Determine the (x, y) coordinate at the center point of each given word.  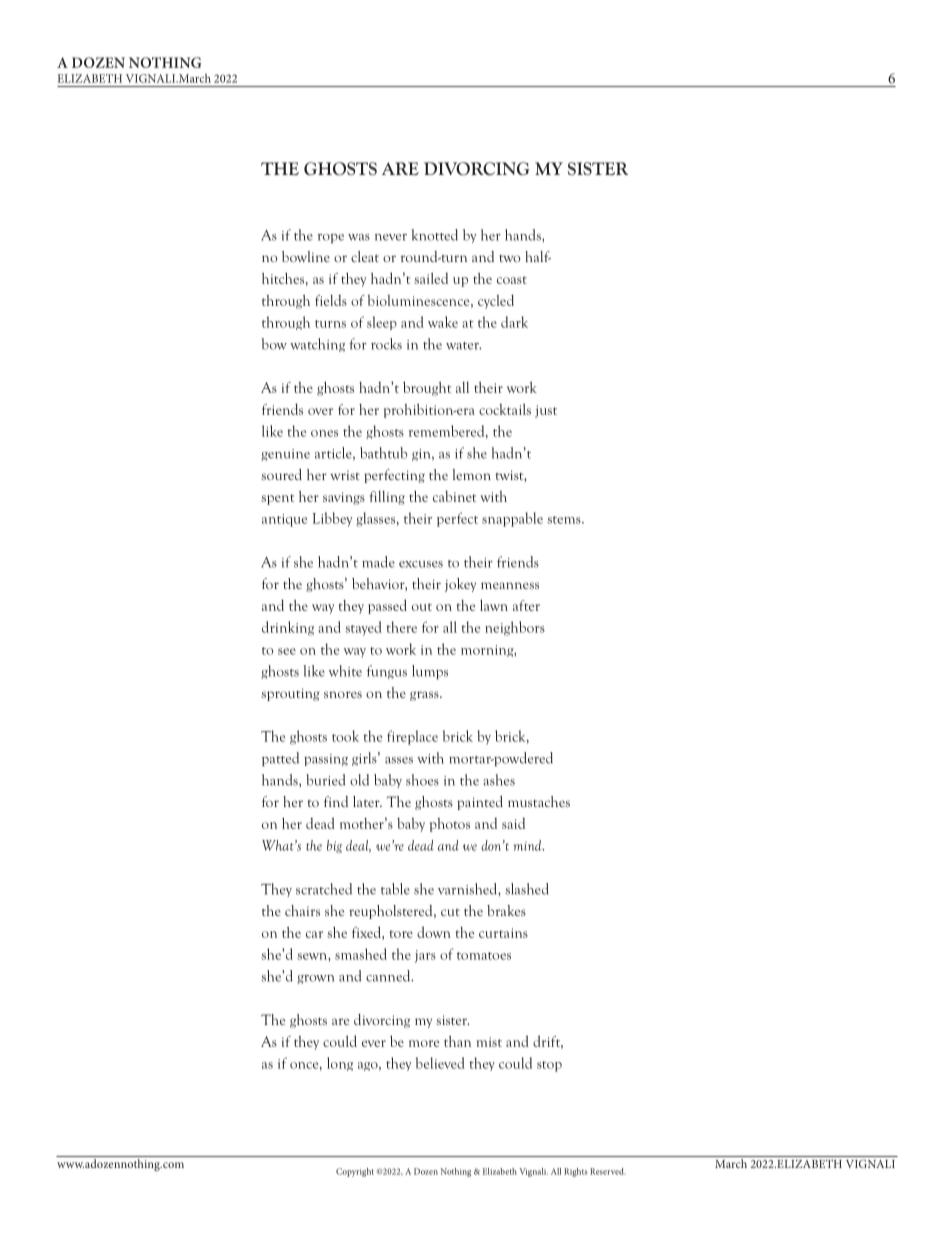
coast (512, 280)
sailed (431, 278)
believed (440, 1063)
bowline (306, 256)
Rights (576, 1172)
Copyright (355, 1172)
